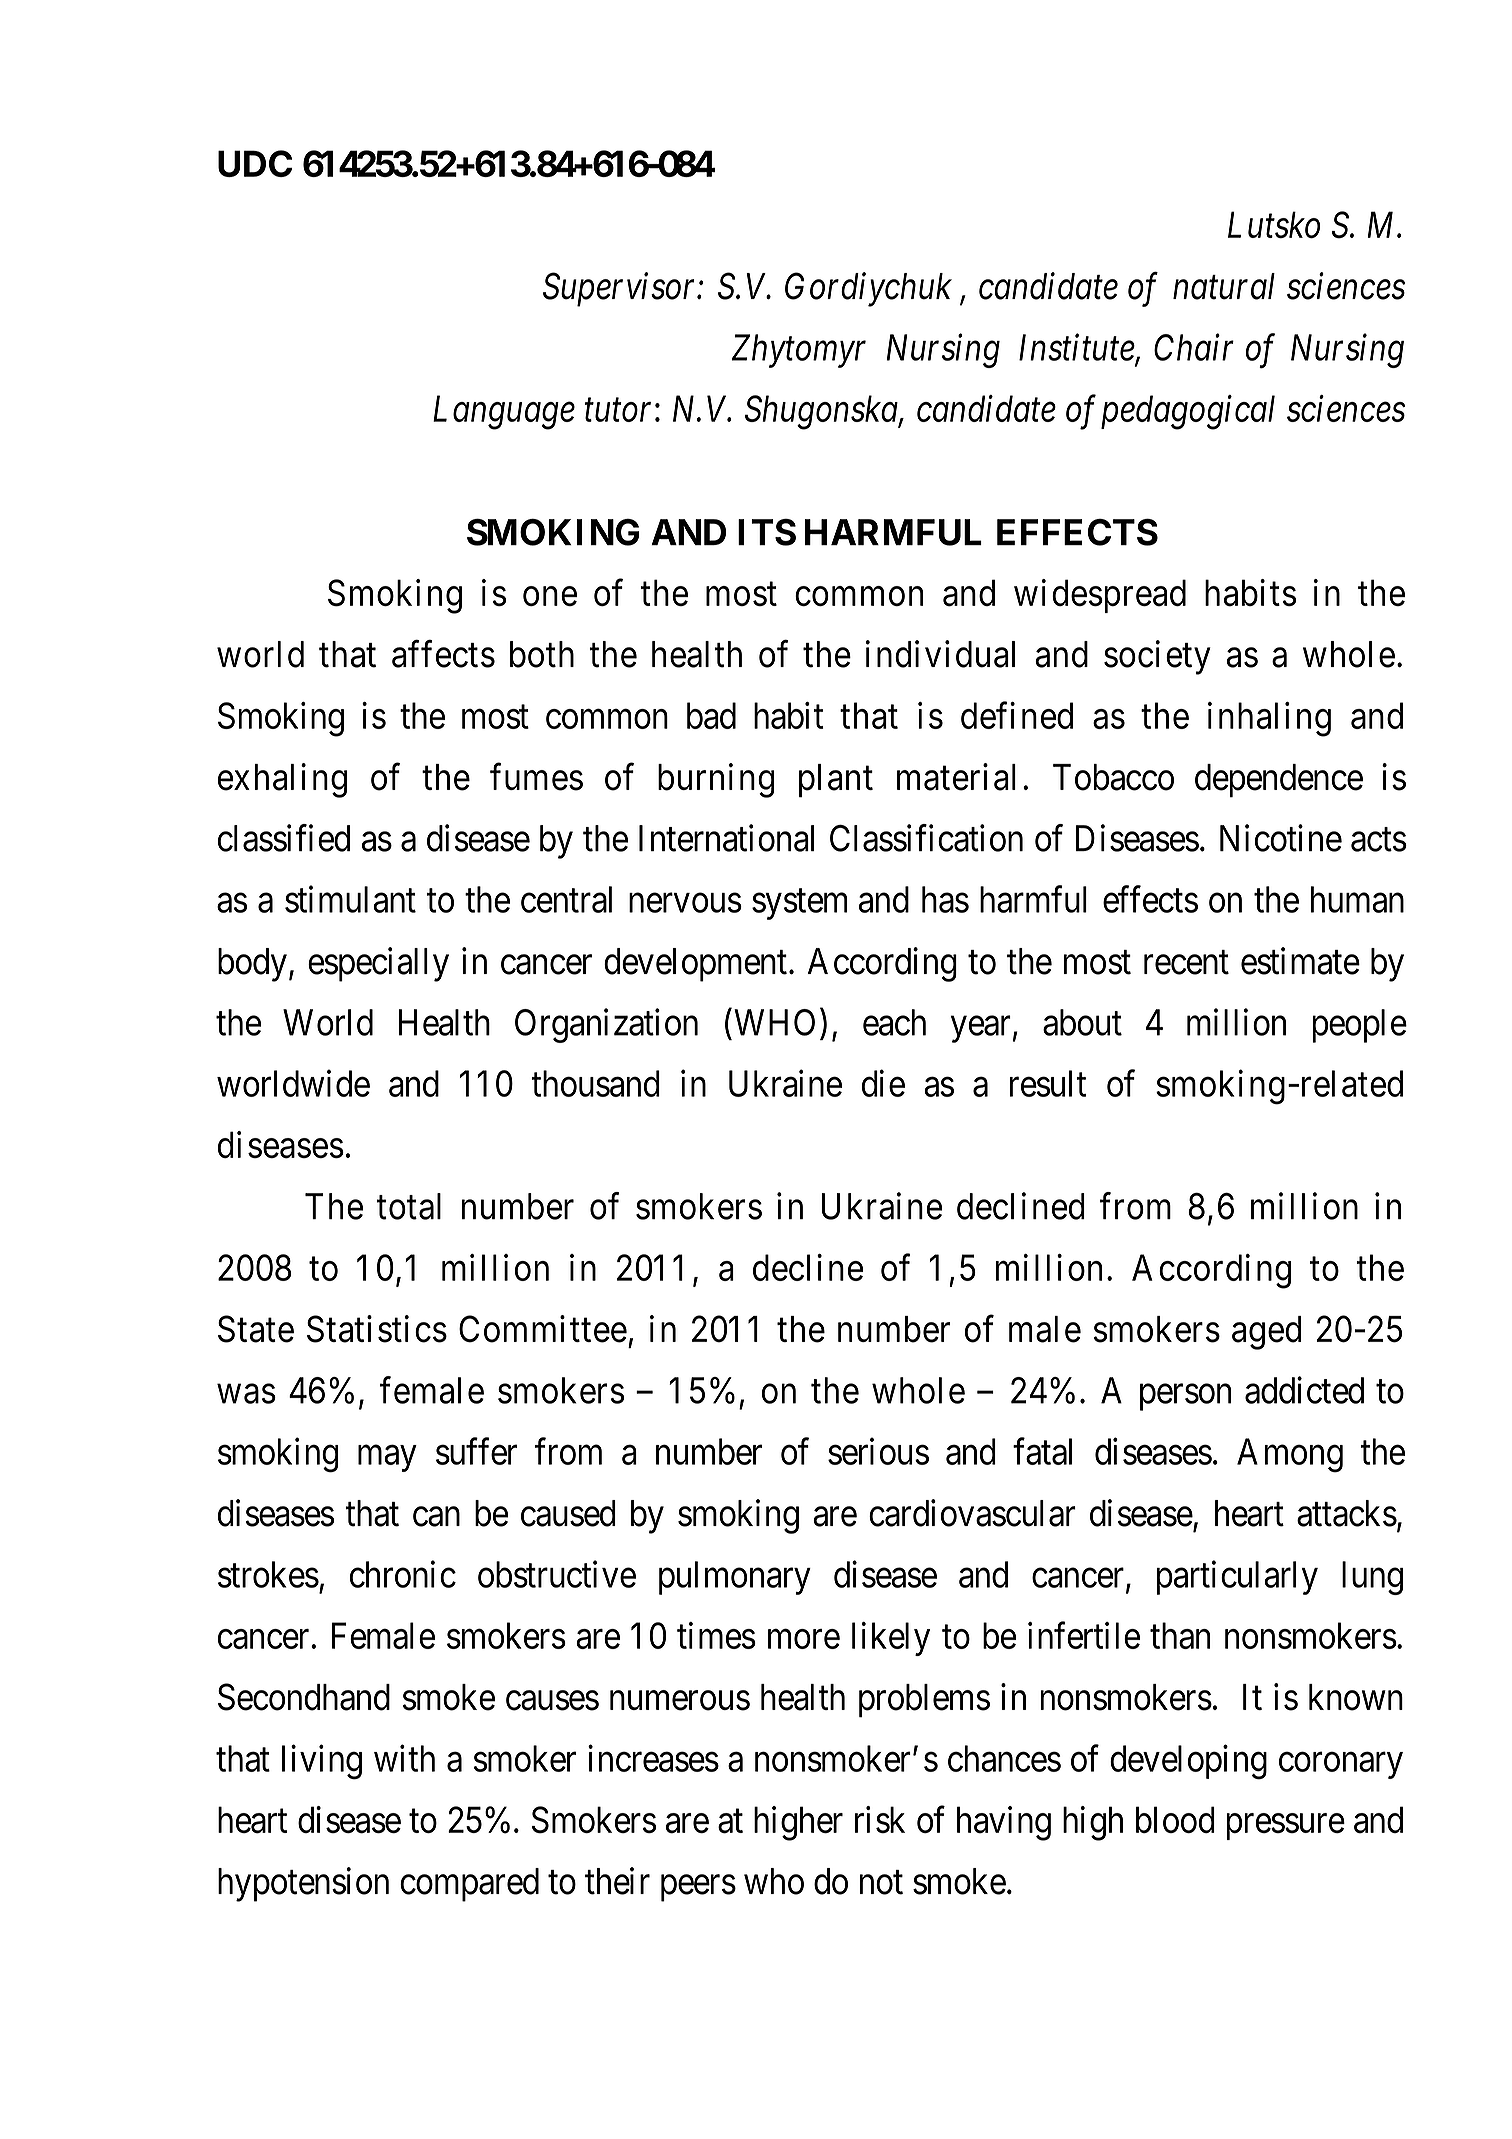  Describe the element at coordinates (1279, 781) in the page. I see `dependence` at that location.
